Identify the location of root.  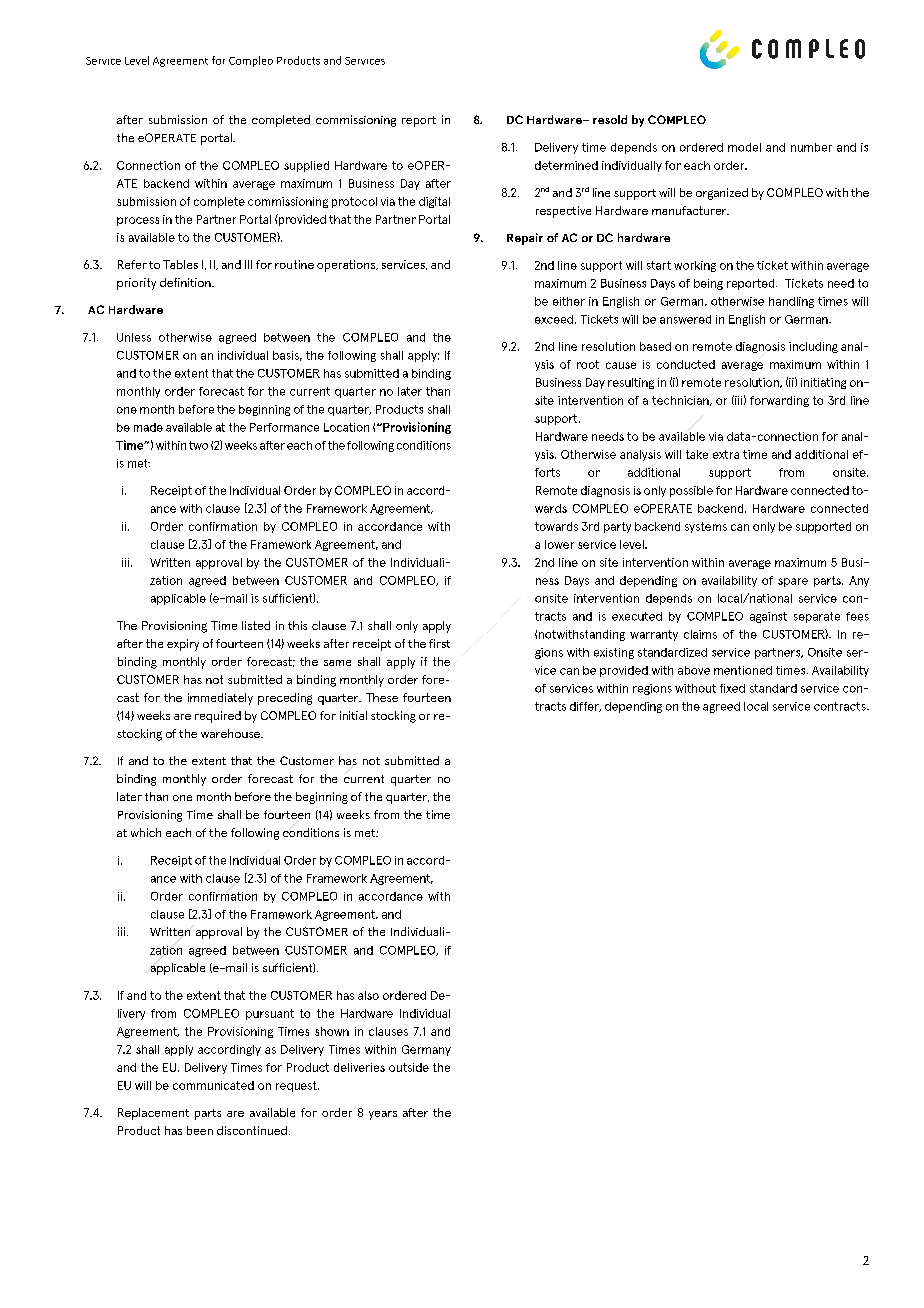
(588, 364).
